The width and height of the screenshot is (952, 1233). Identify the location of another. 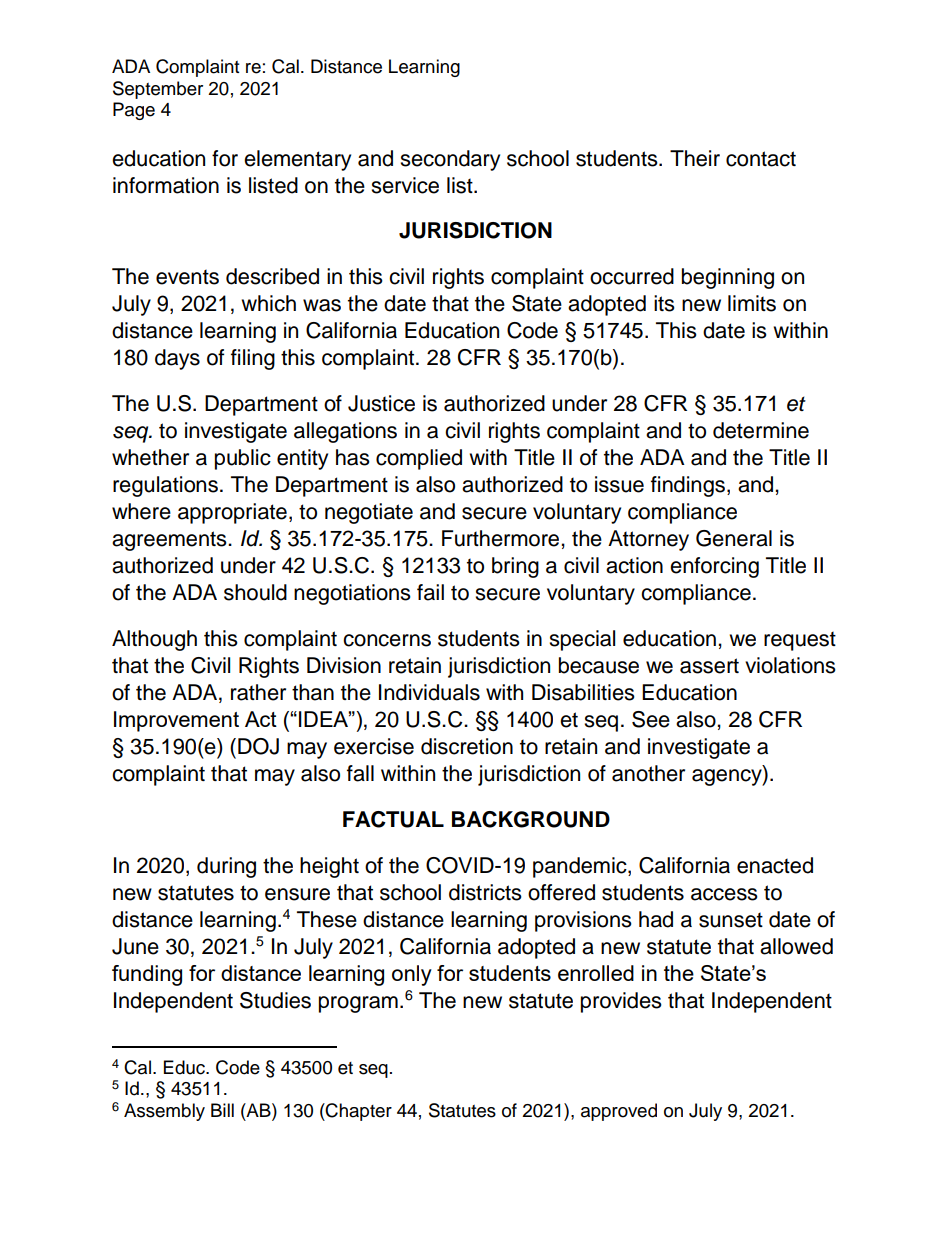
(648, 773).
